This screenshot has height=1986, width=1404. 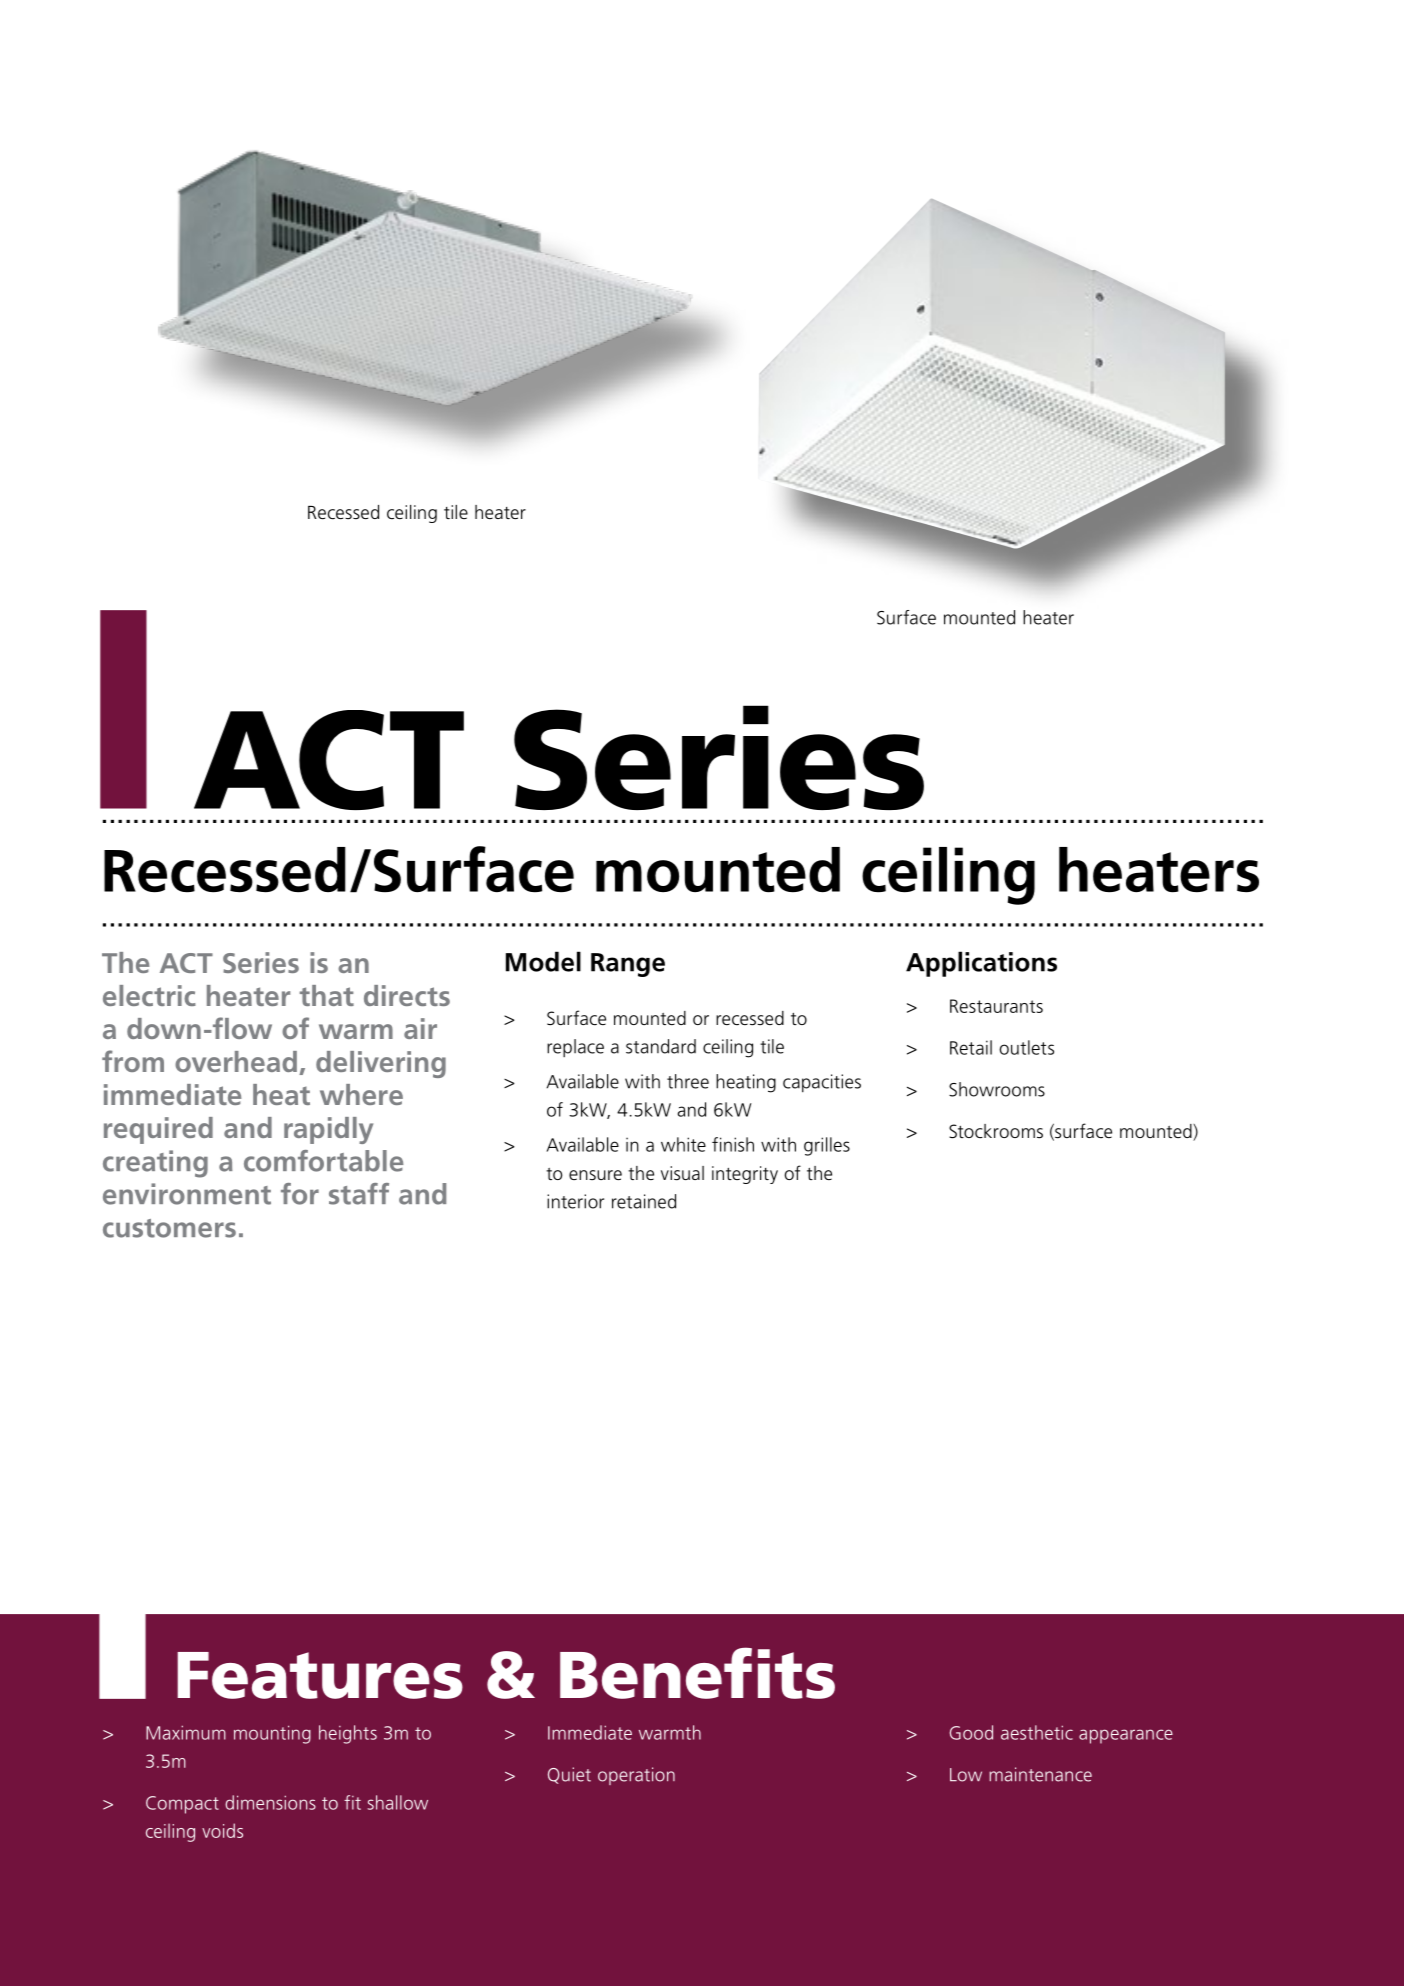 What do you see at coordinates (996, 1006) in the screenshot?
I see `Restaurants` at bounding box center [996, 1006].
